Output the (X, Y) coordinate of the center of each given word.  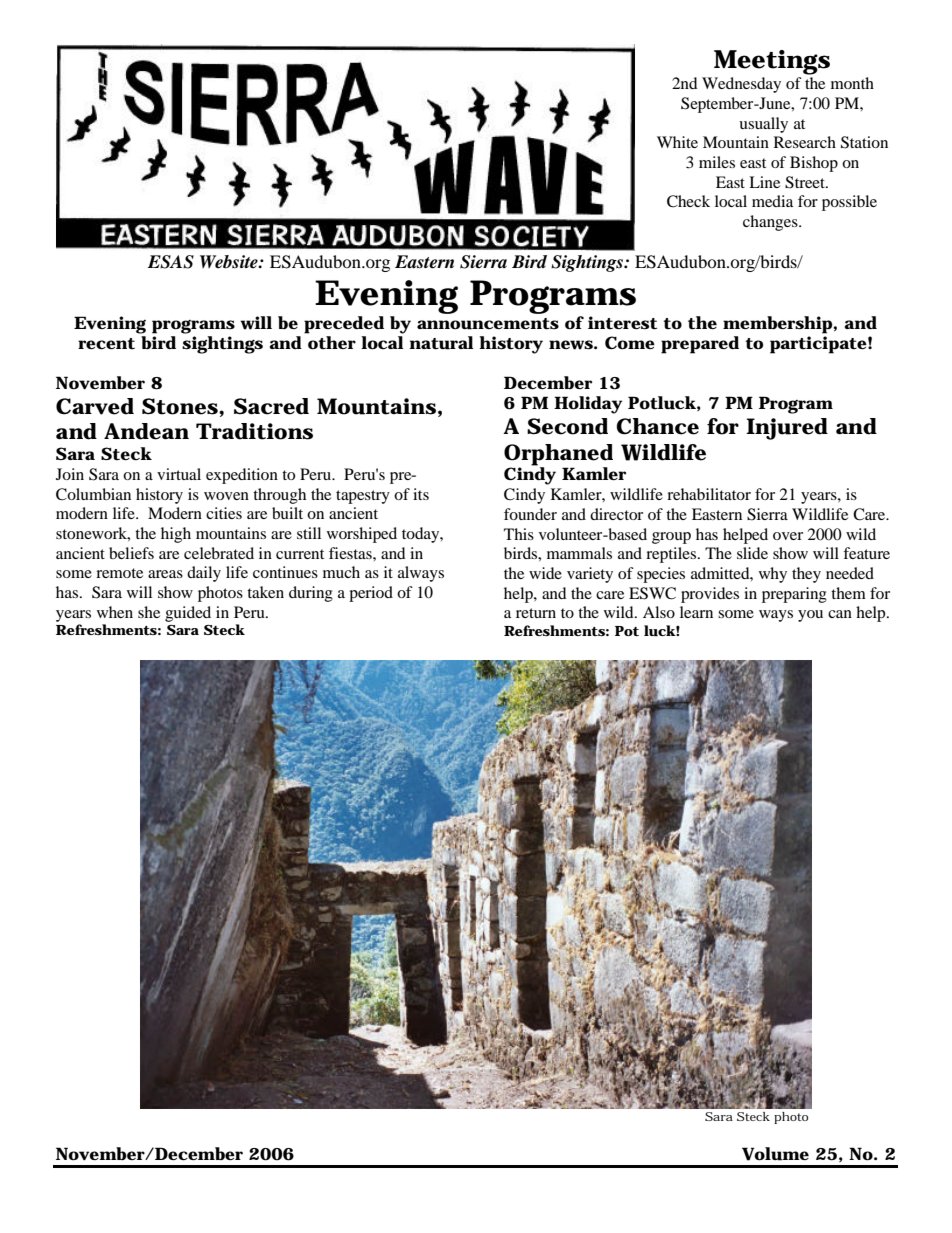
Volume (775, 1154)
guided (188, 614)
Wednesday (741, 85)
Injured (787, 429)
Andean (146, 431)
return (536, 613)
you (810, 616)
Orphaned (558, 455)
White (677, 142)
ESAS (171, 262)
